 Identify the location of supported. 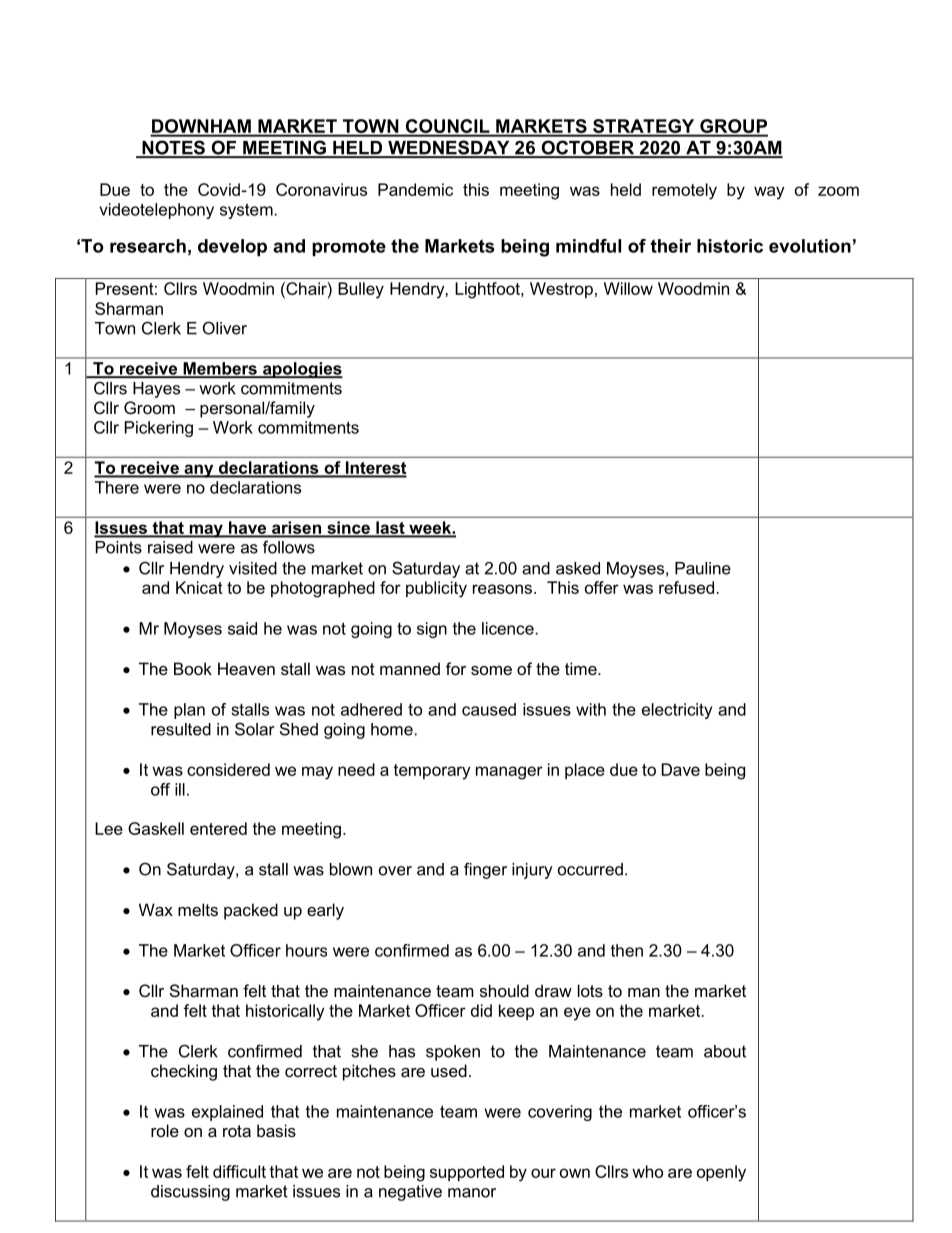
(467, 1173).
